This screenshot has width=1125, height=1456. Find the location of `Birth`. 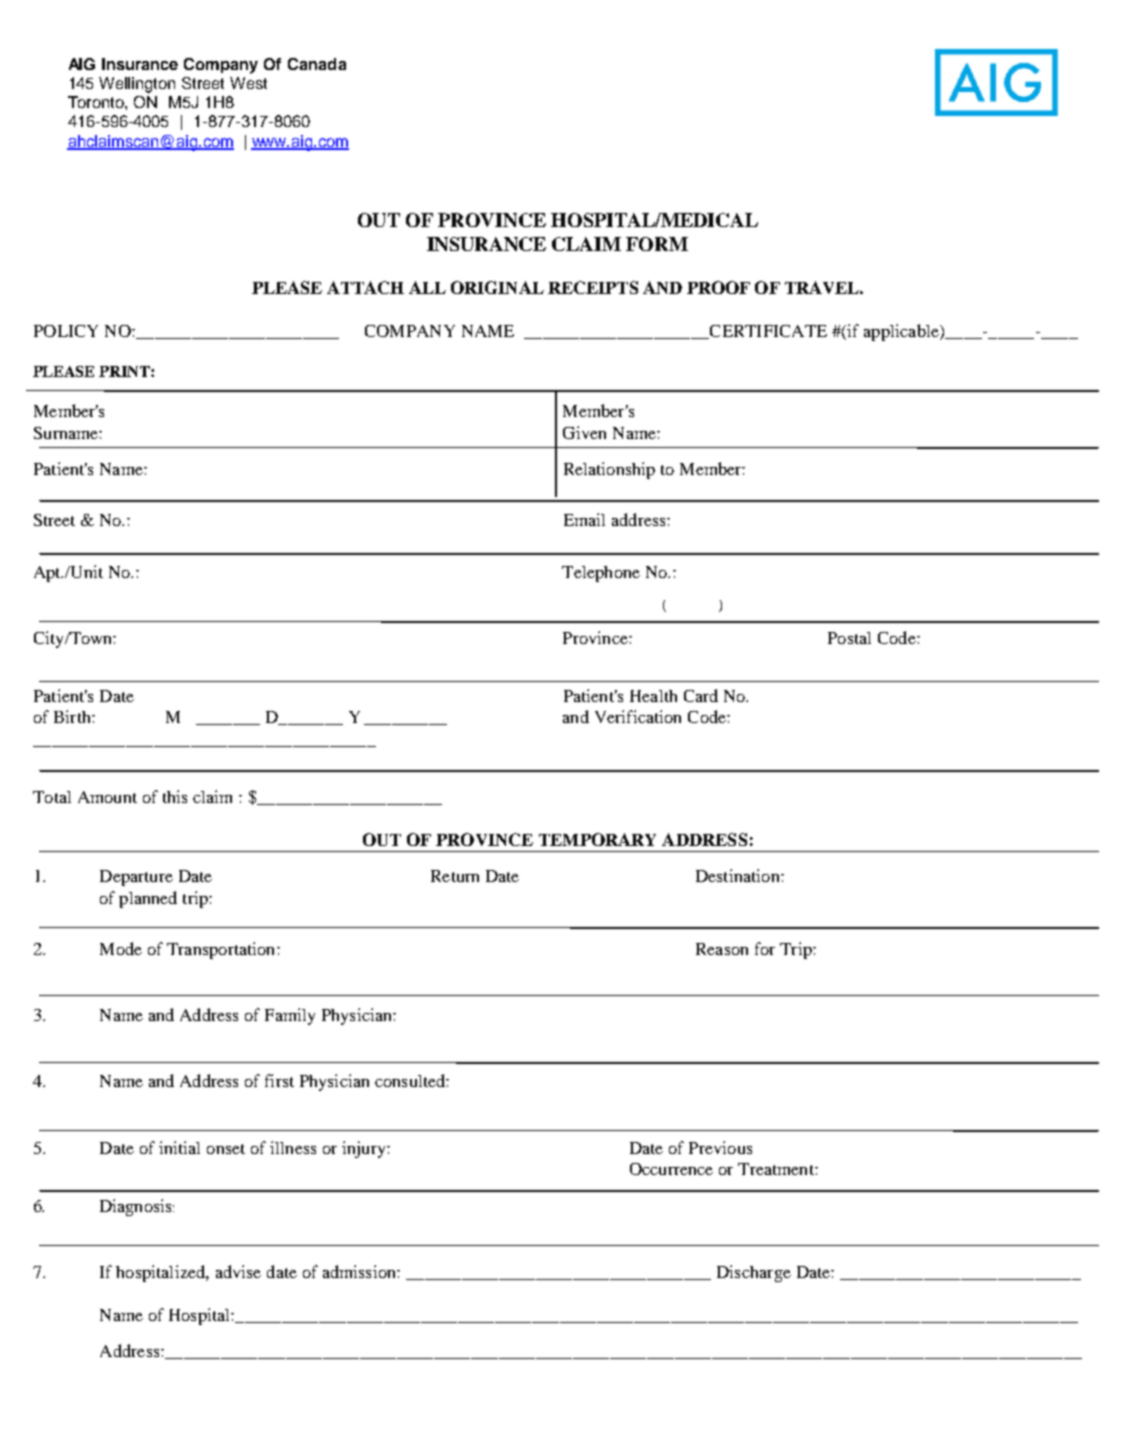

Birth is located at coordinates (73, 716).
